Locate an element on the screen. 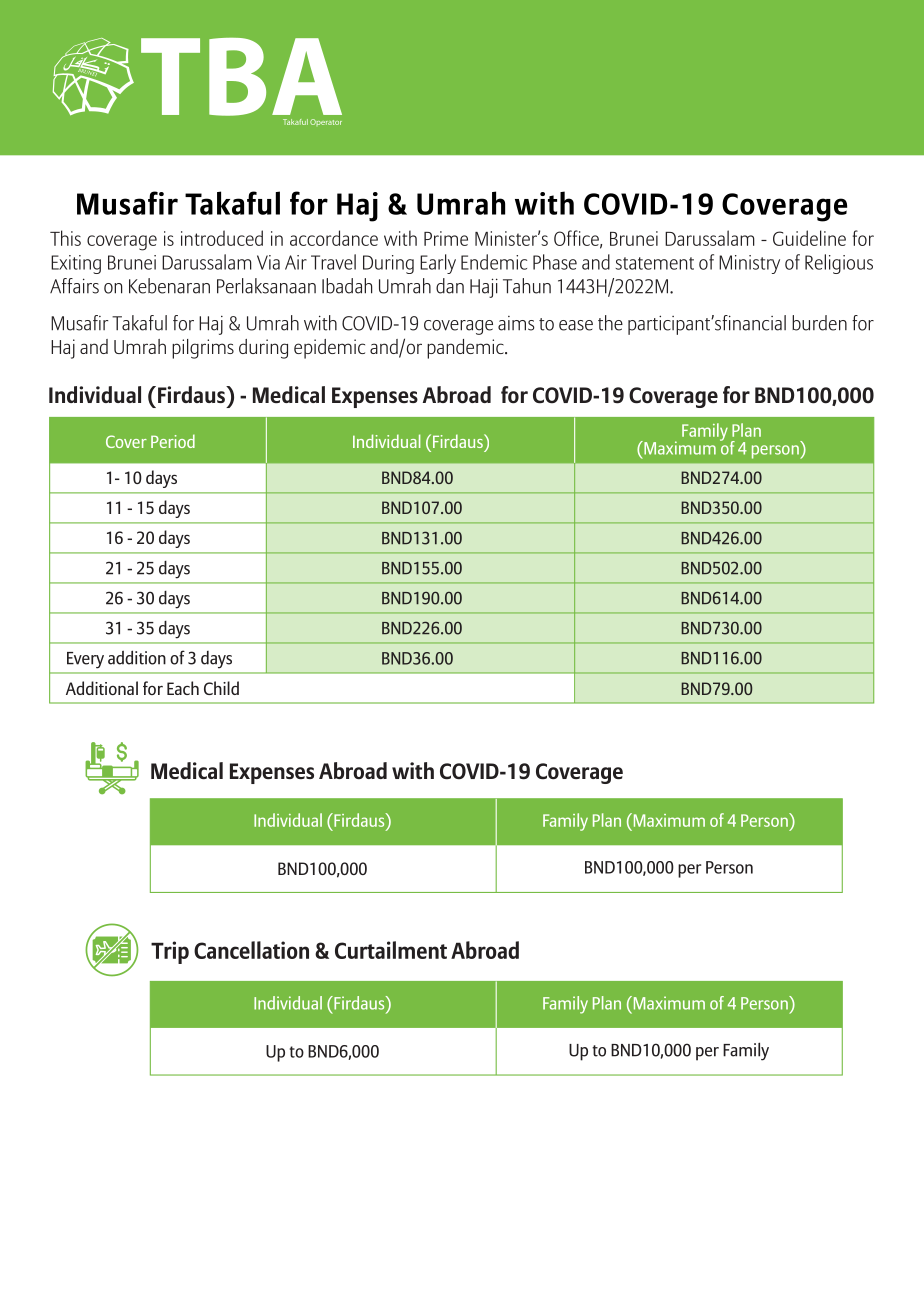 The height and width of the screenshot is (1311, 924). introduced is located at coordinates (222, 238).
